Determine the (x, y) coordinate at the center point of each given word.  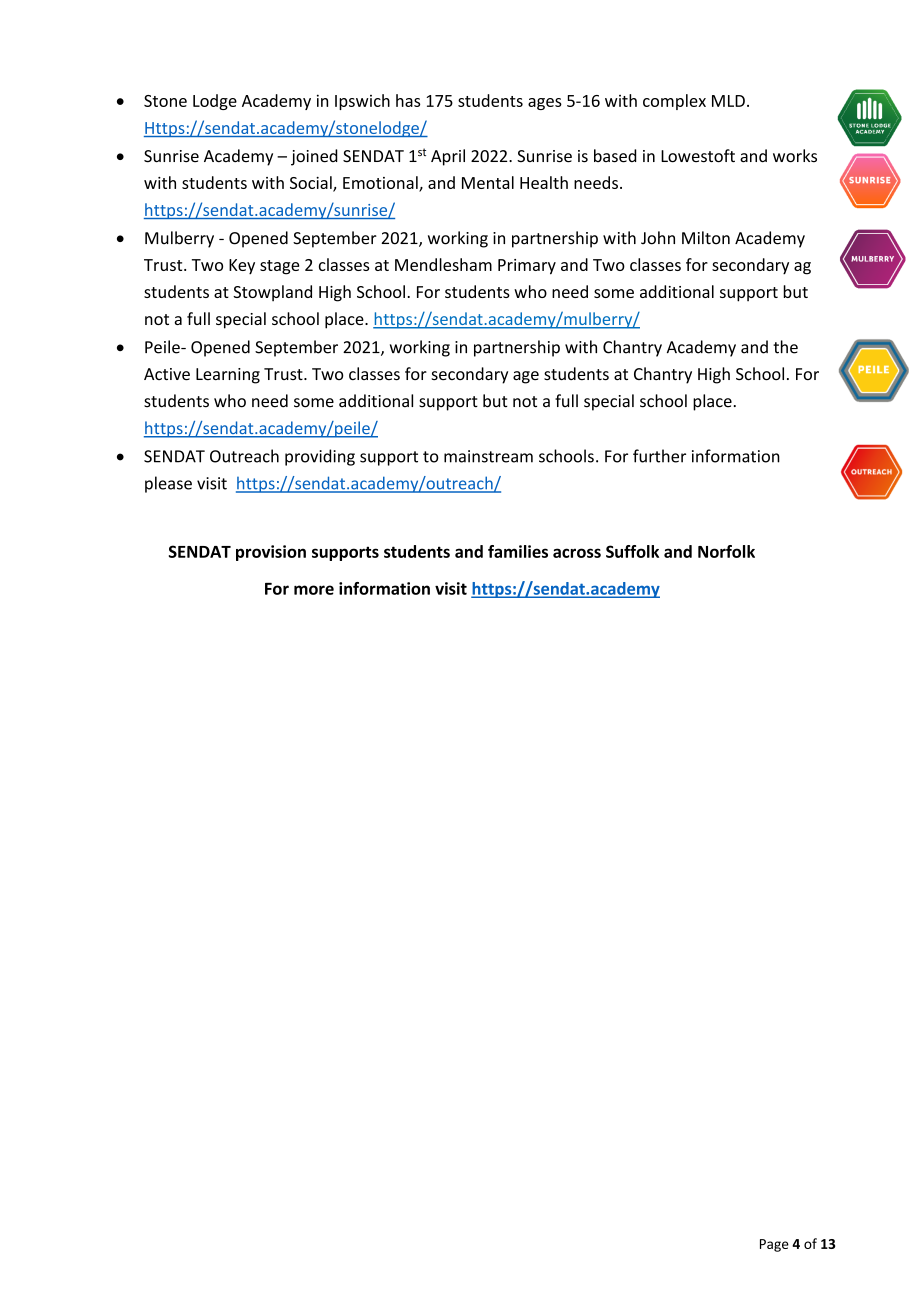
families (518, 551)
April (448, 157)
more (314, 590)
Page (774, 1245)
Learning (228, 376)
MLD (728, 101)
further (659, 456)
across (577, 553)
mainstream (488, 456)
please (168, 484)
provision (271, 553)
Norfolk (726, 551)
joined (314, 157)
